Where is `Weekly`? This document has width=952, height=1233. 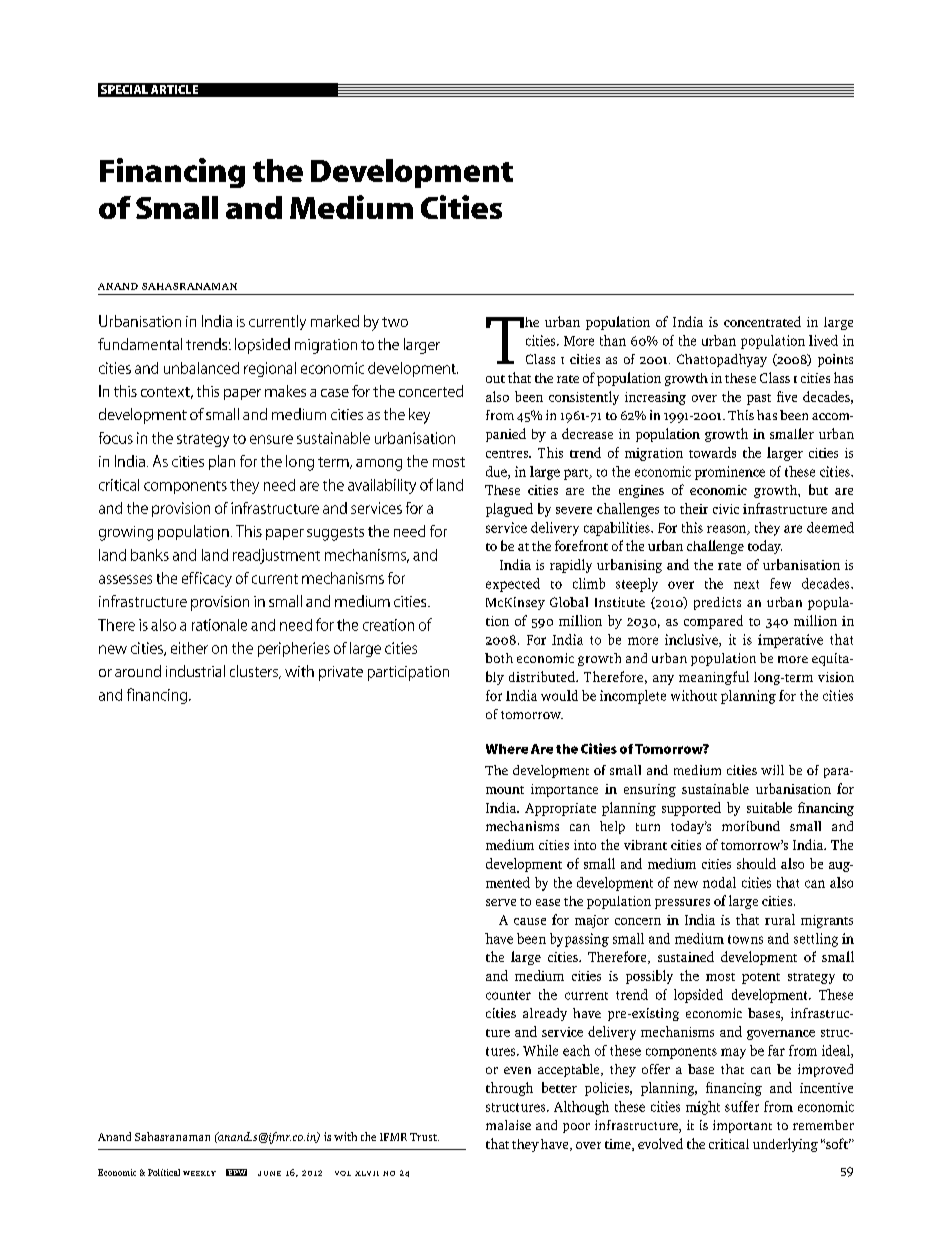
Weekly is located at coordinates (199, 1173).
